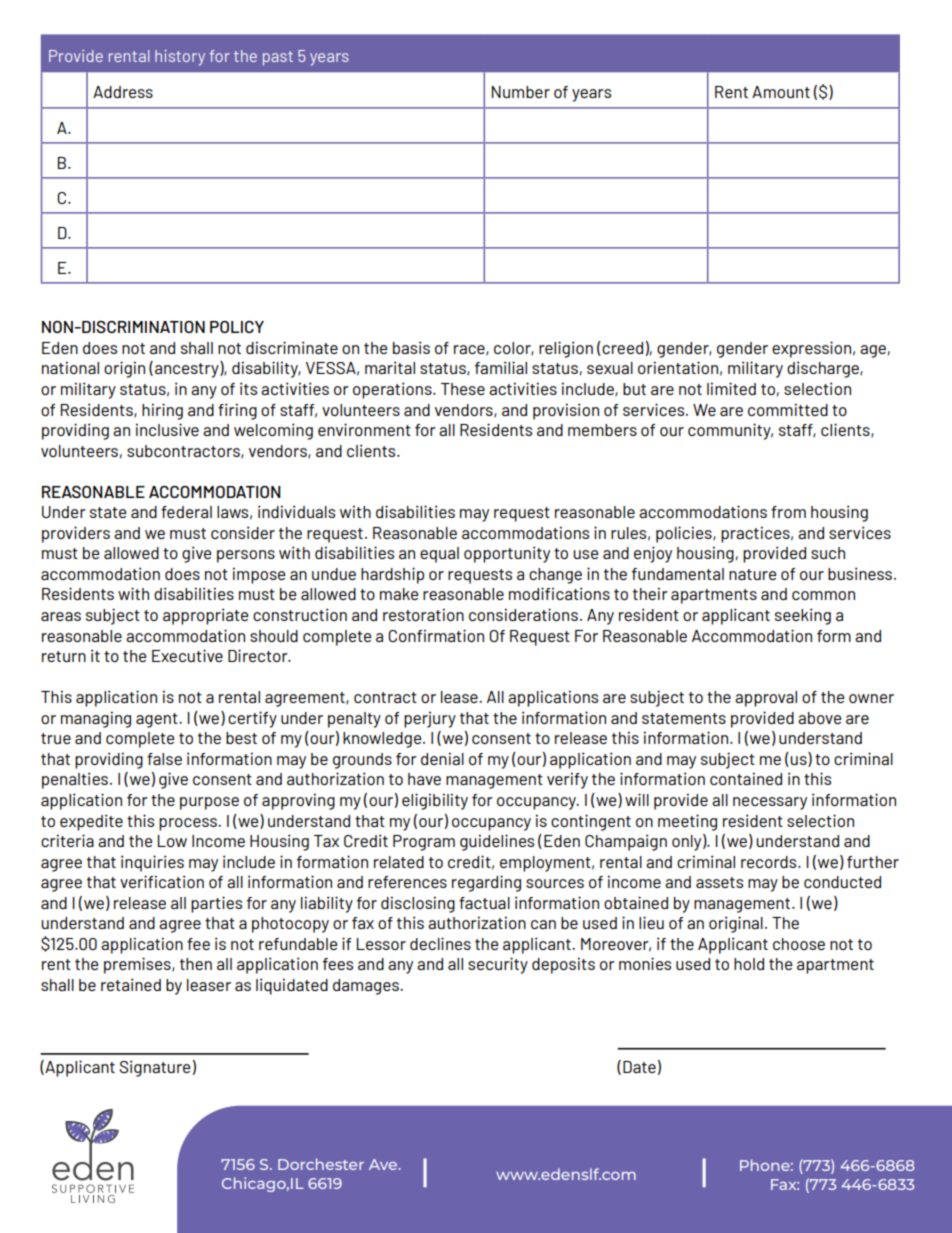 This screenshot has height=1233, width=952. Describe the element at coordinates (123, 92) in the screenshot. I see `Address` at that location.
